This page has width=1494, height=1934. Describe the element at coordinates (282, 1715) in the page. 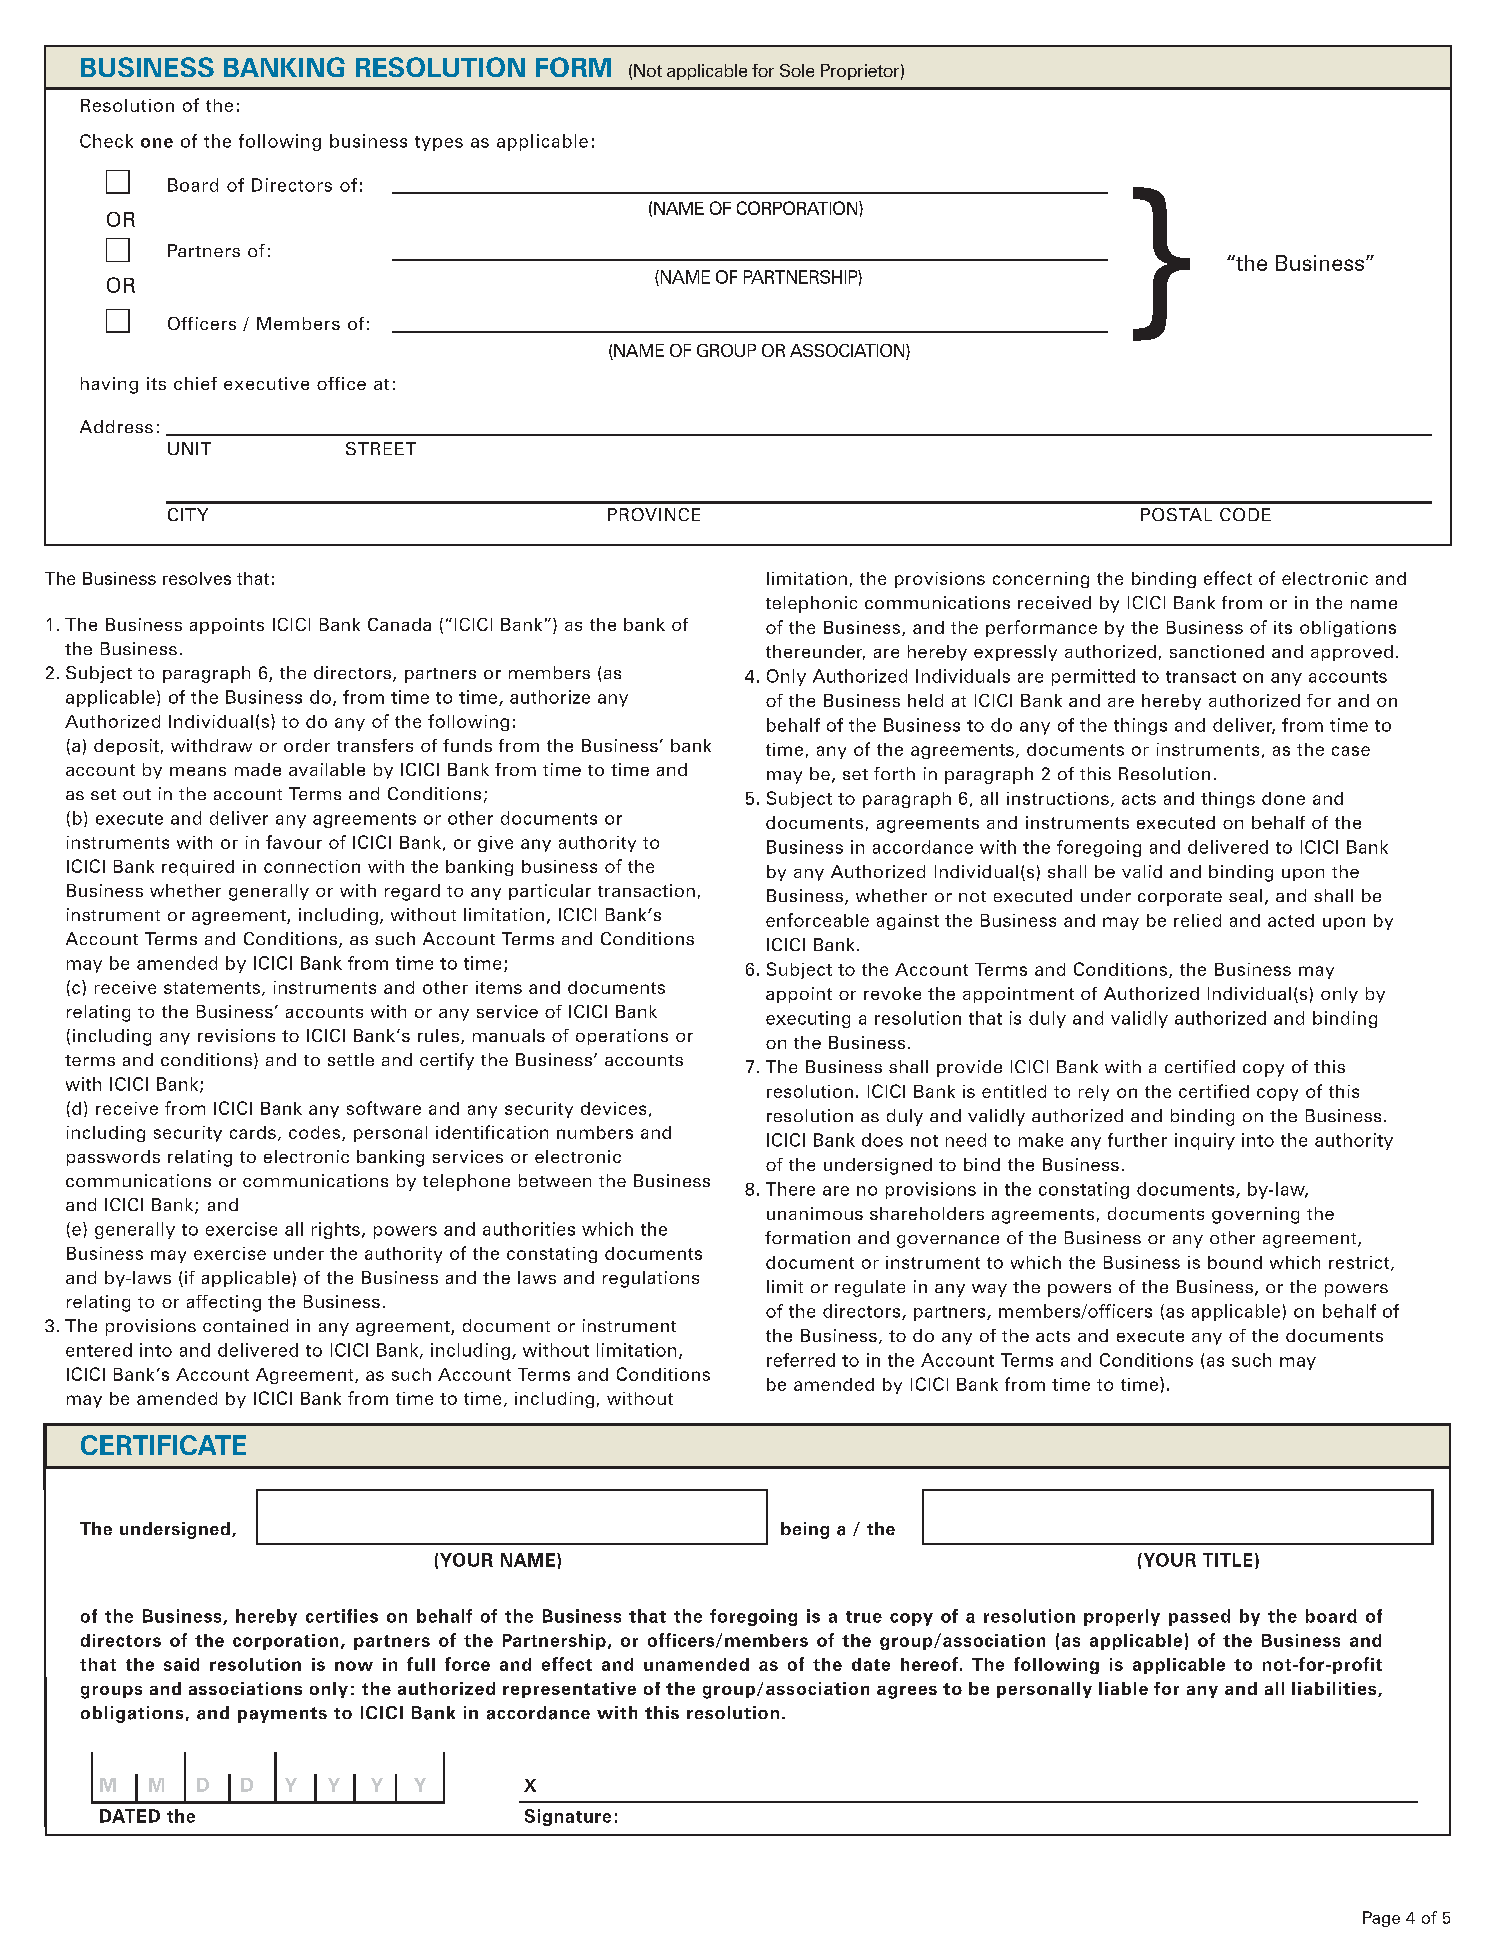

I see `payments` at that location.
